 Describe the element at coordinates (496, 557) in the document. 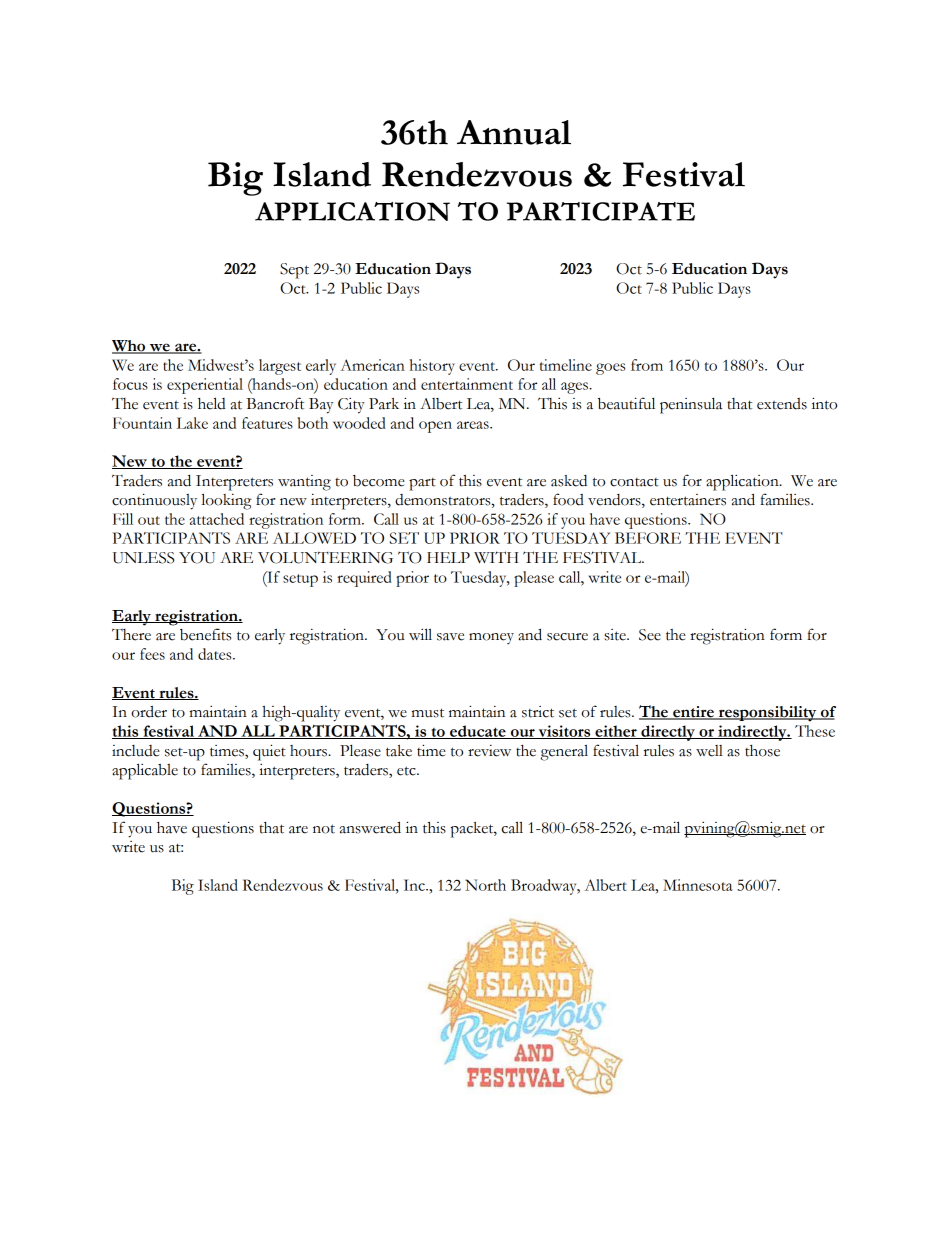

I see `WITH` at that location.
